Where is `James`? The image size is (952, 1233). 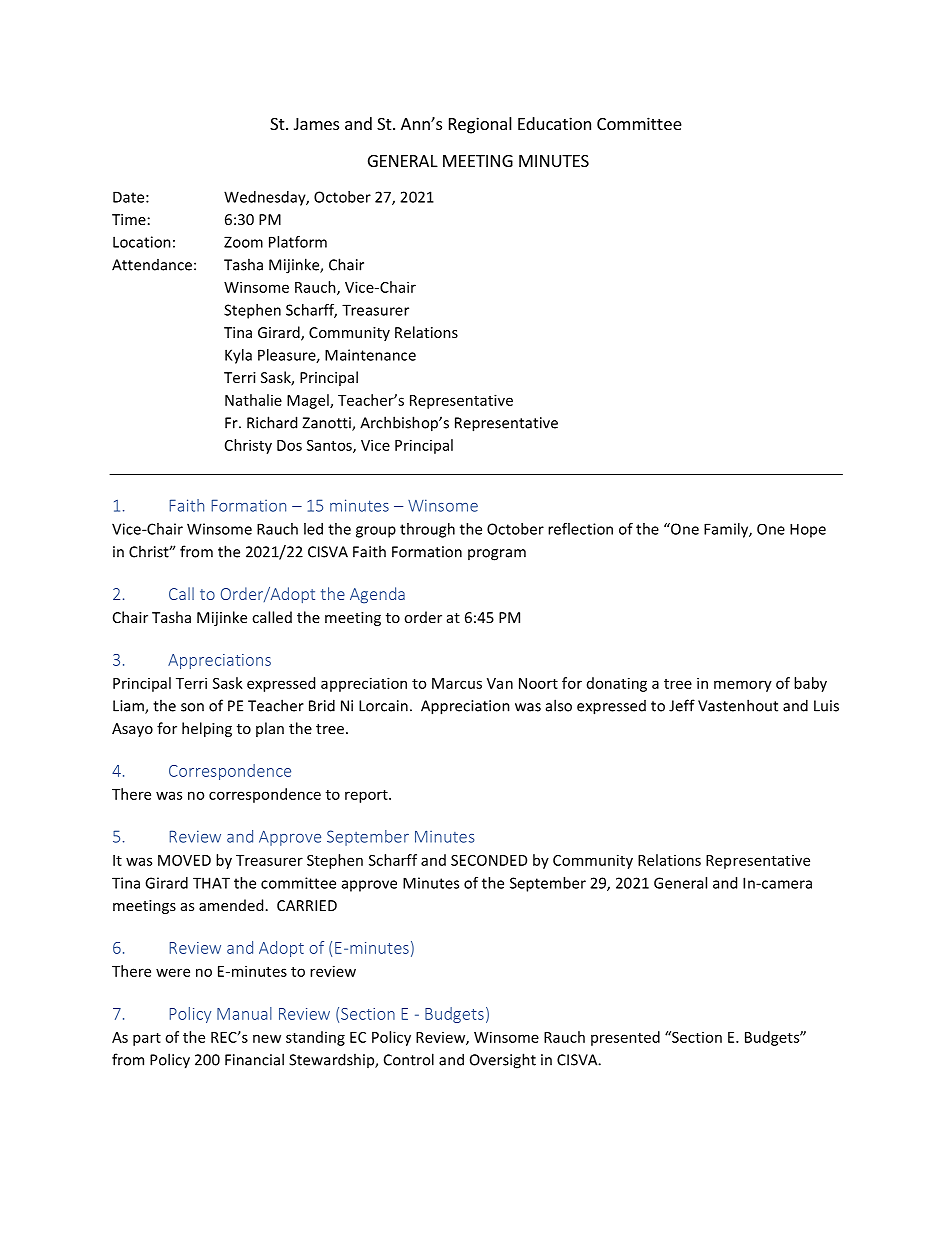 James is located at coordinates (316, 124).
